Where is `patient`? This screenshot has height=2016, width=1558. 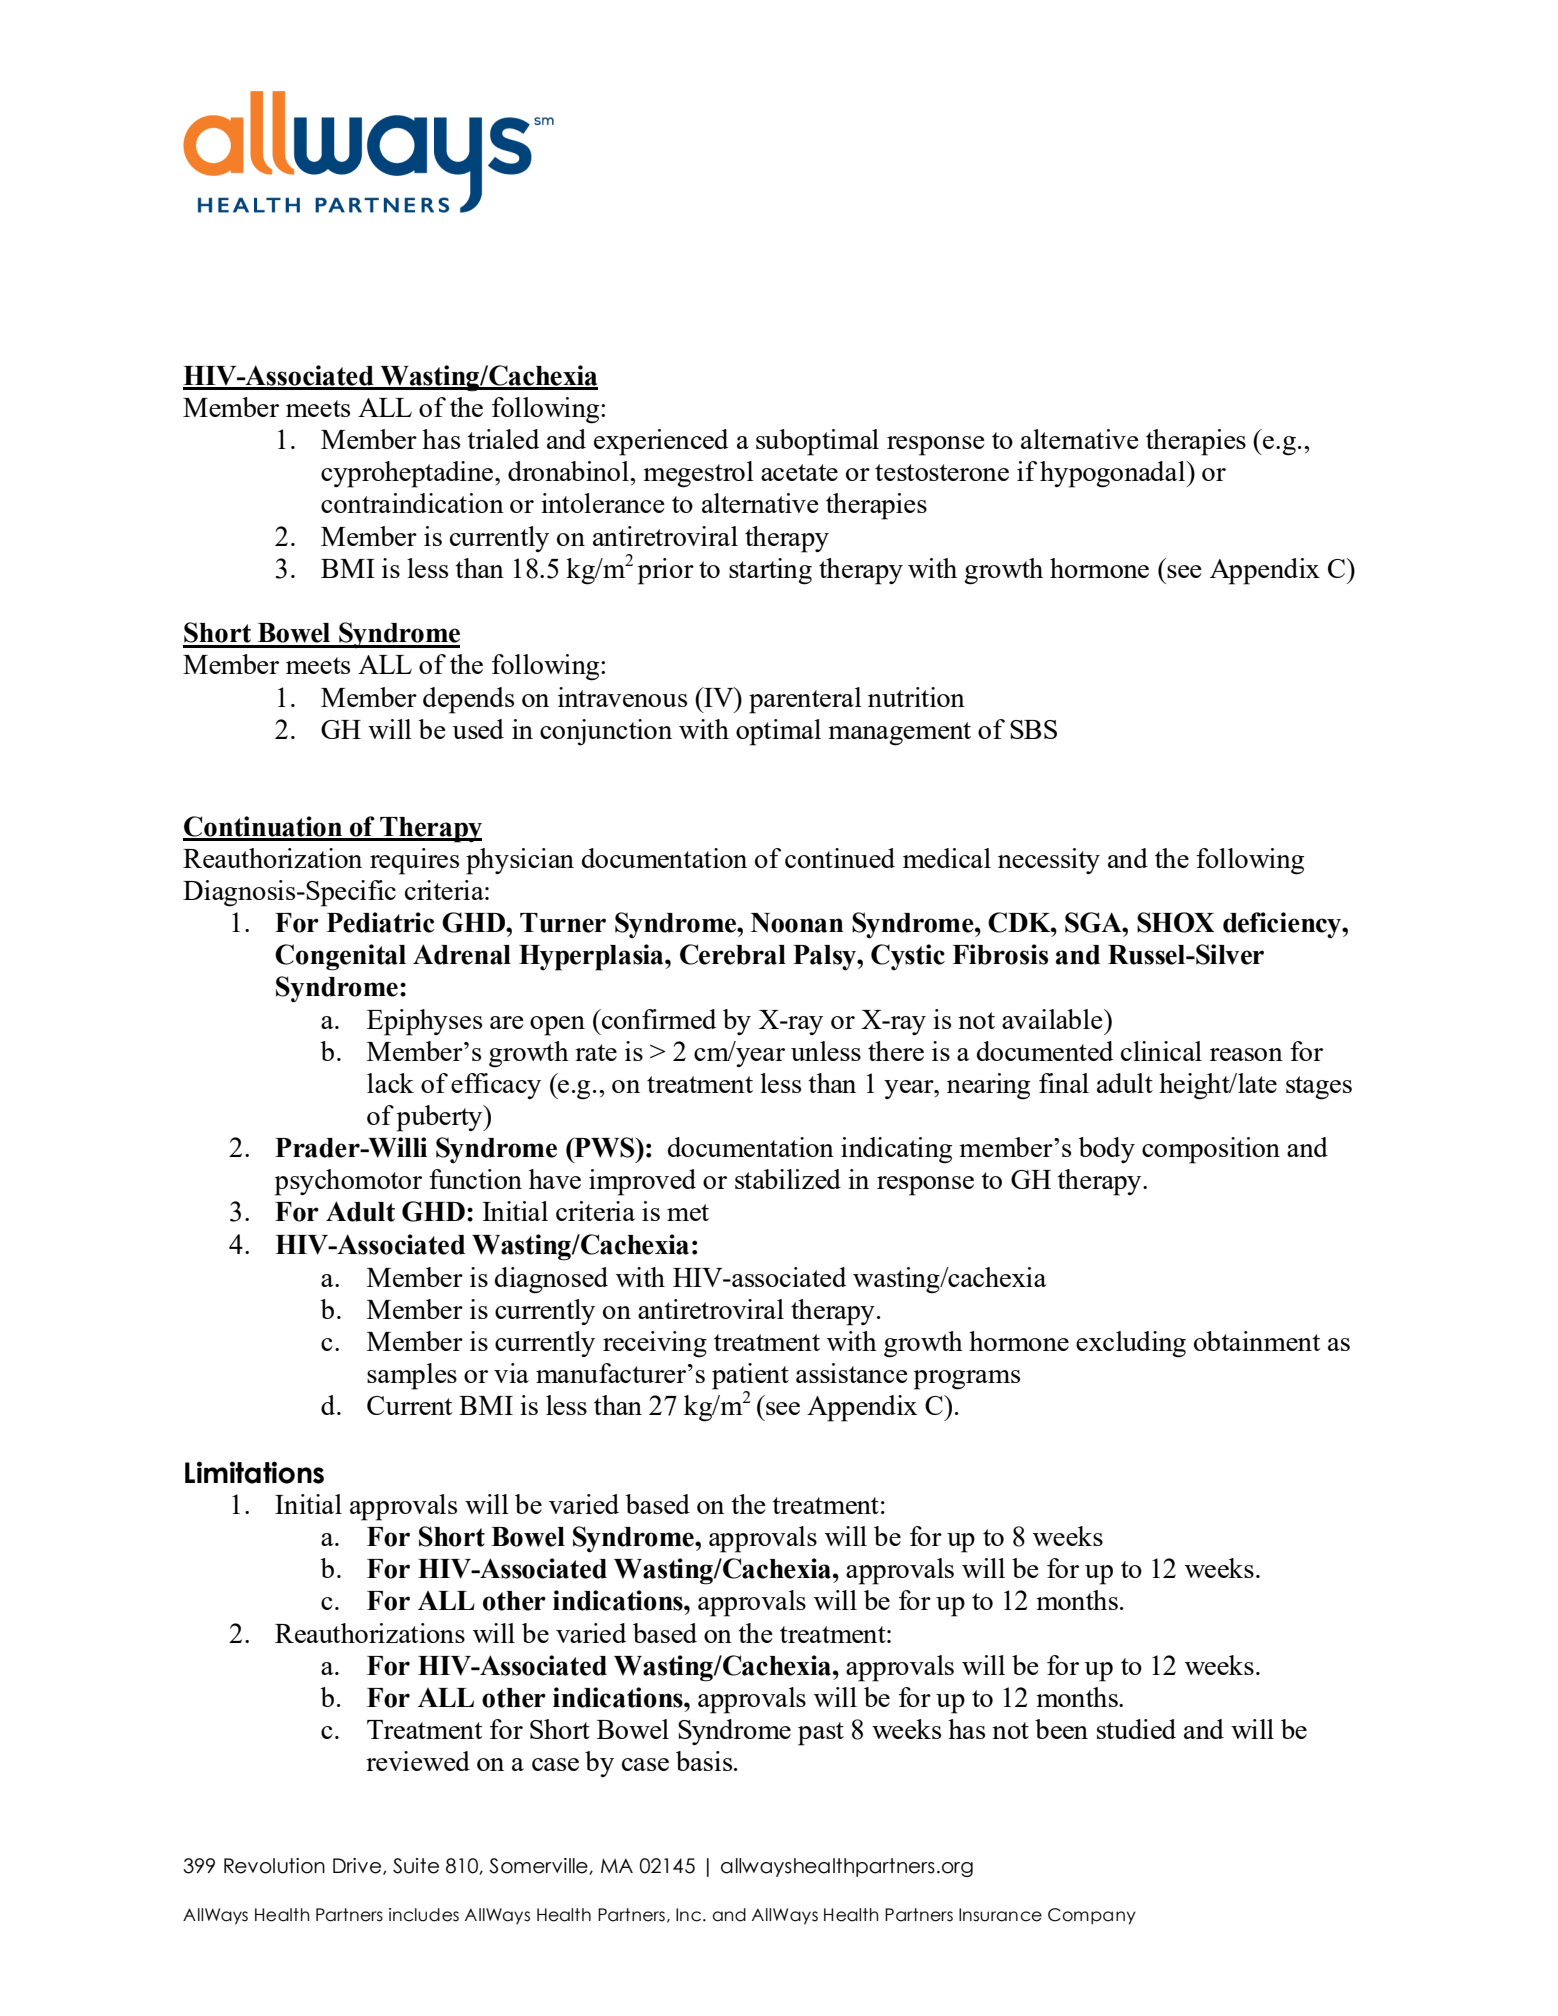 patient is located at coordinates (750, 1376).
